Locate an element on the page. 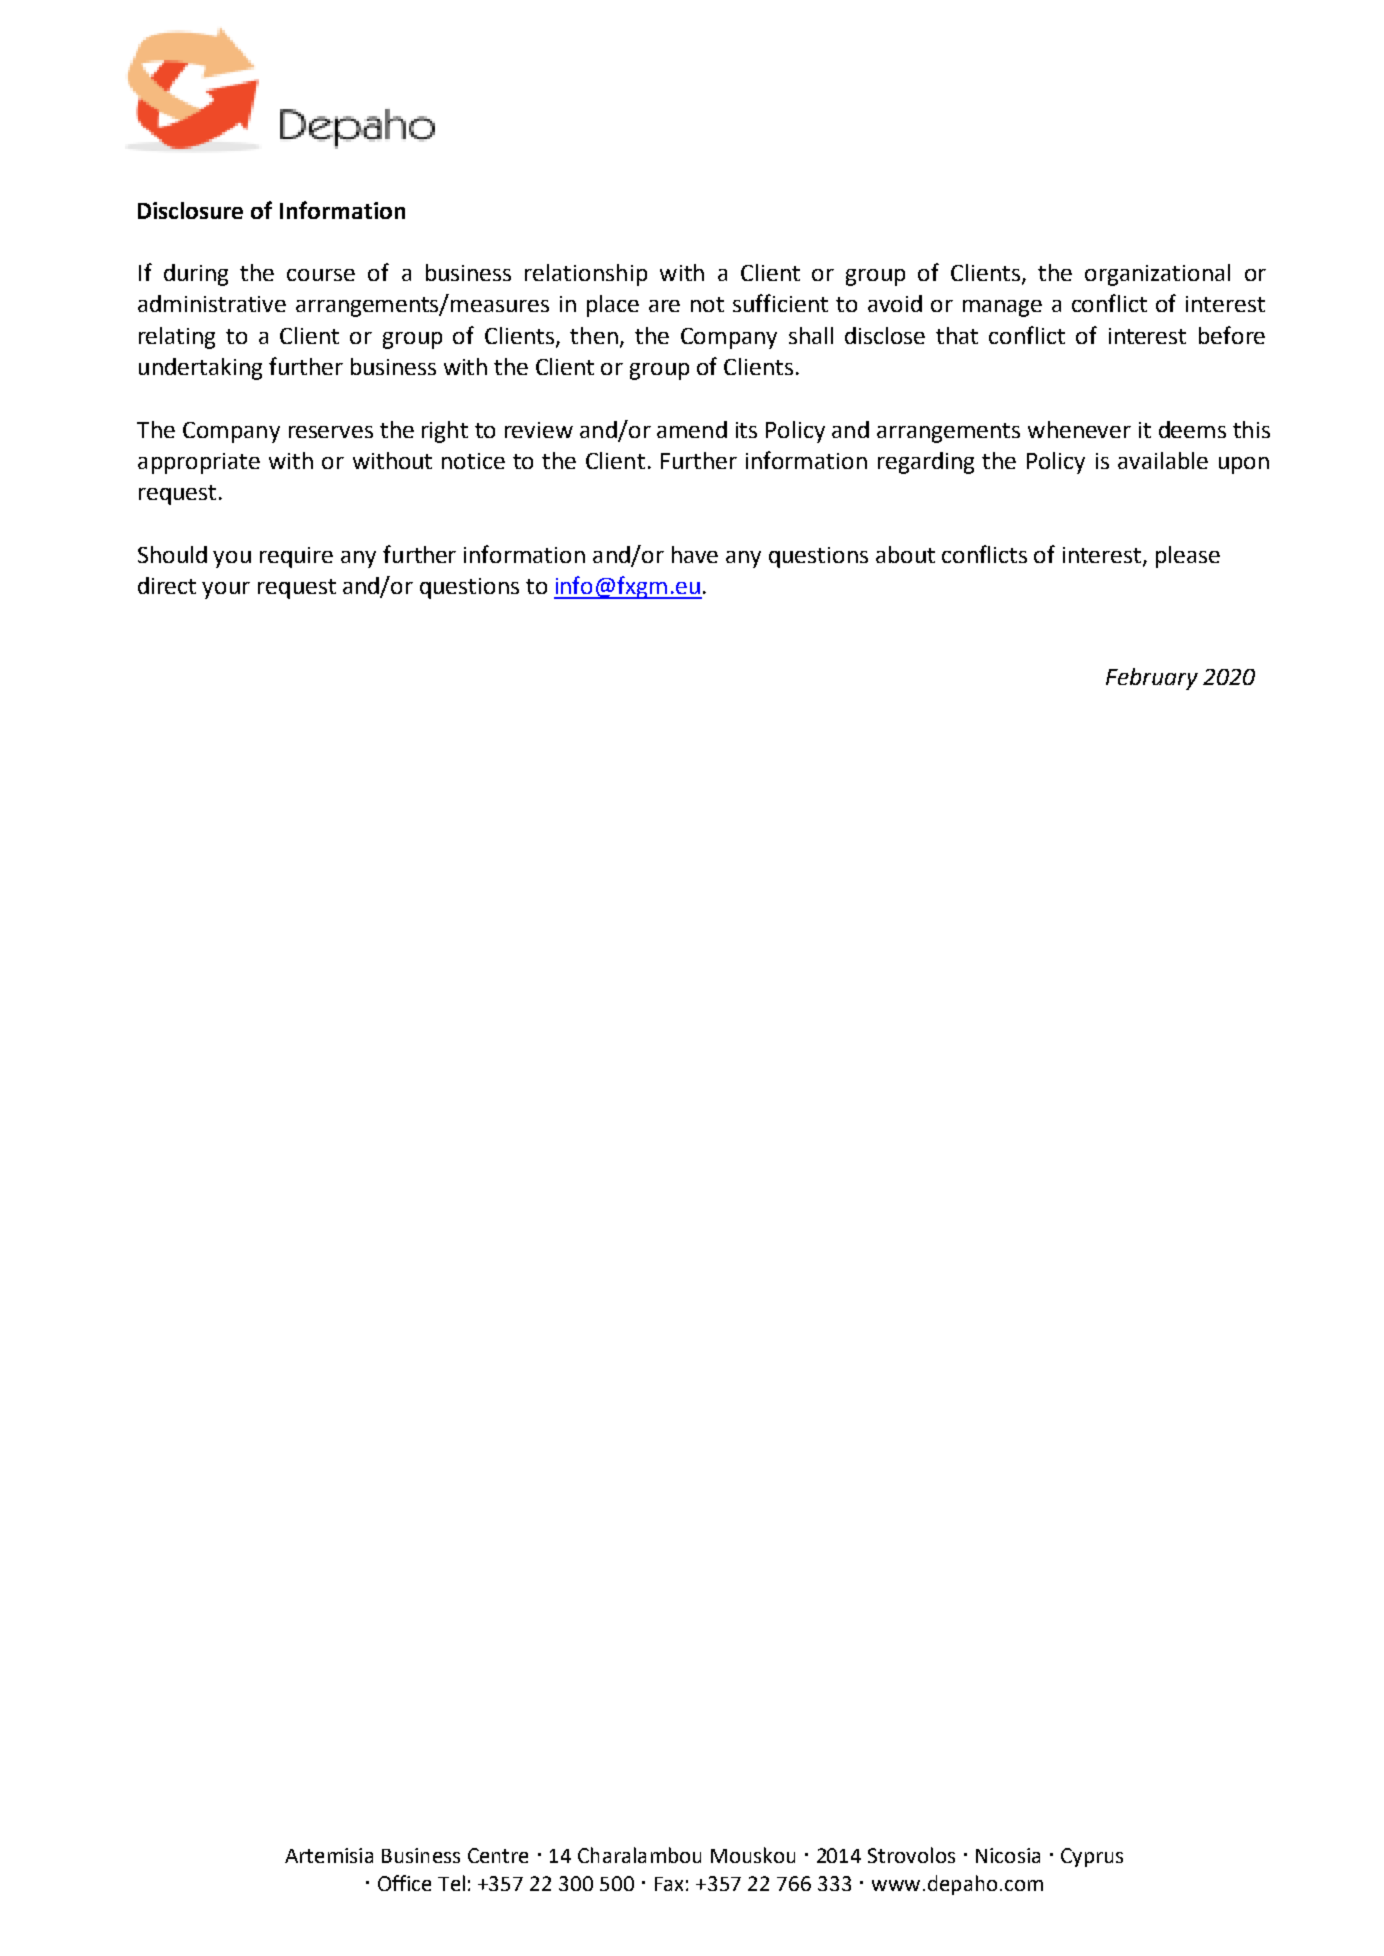  Cyprus is located at coordinates (1092, 1857).
